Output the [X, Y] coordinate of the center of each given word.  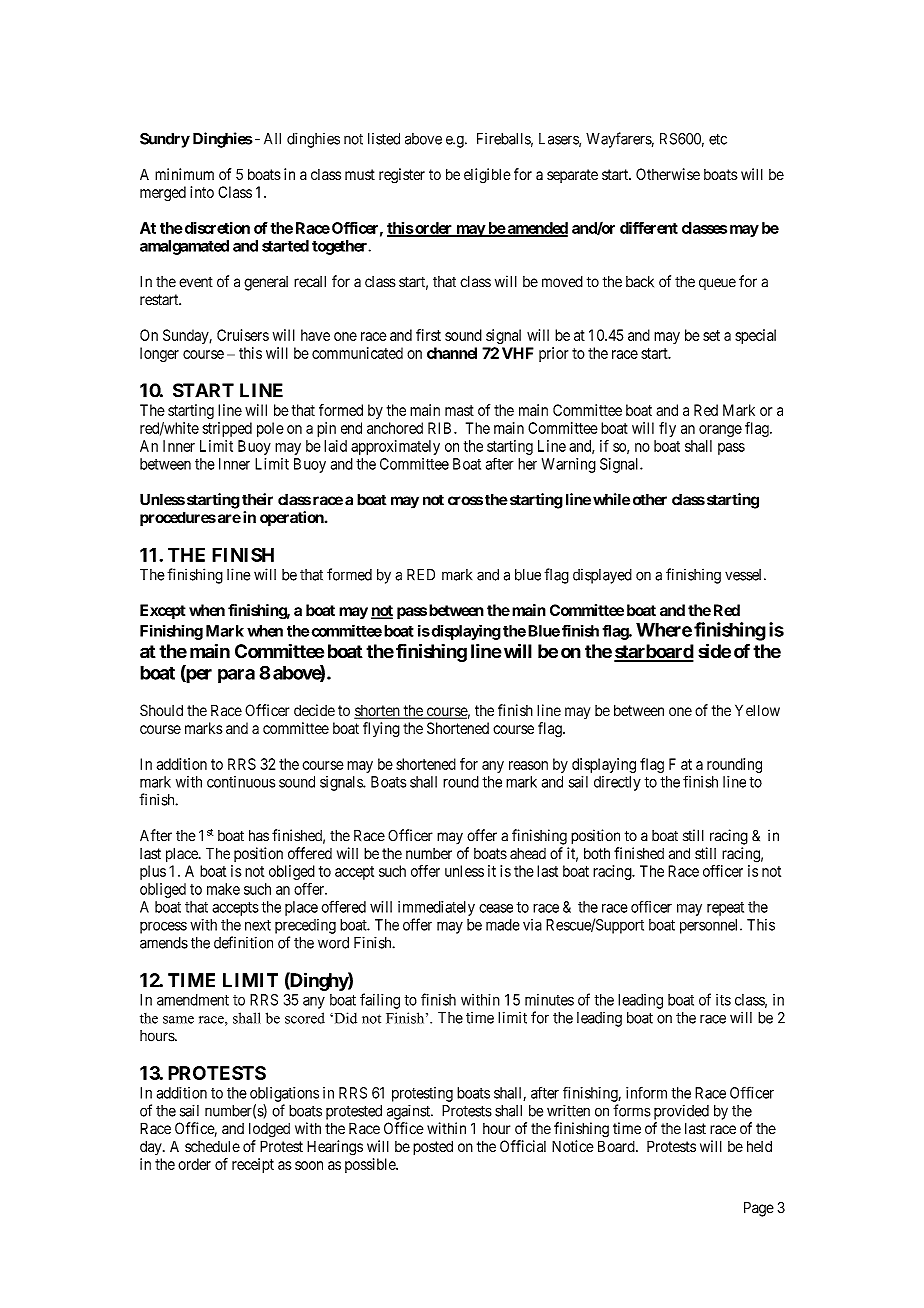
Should [161, 710]
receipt [253, 1165]
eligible [487, 176]
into [202, 192]
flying [381, 730]
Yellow [757, 710]
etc [718, 139]
